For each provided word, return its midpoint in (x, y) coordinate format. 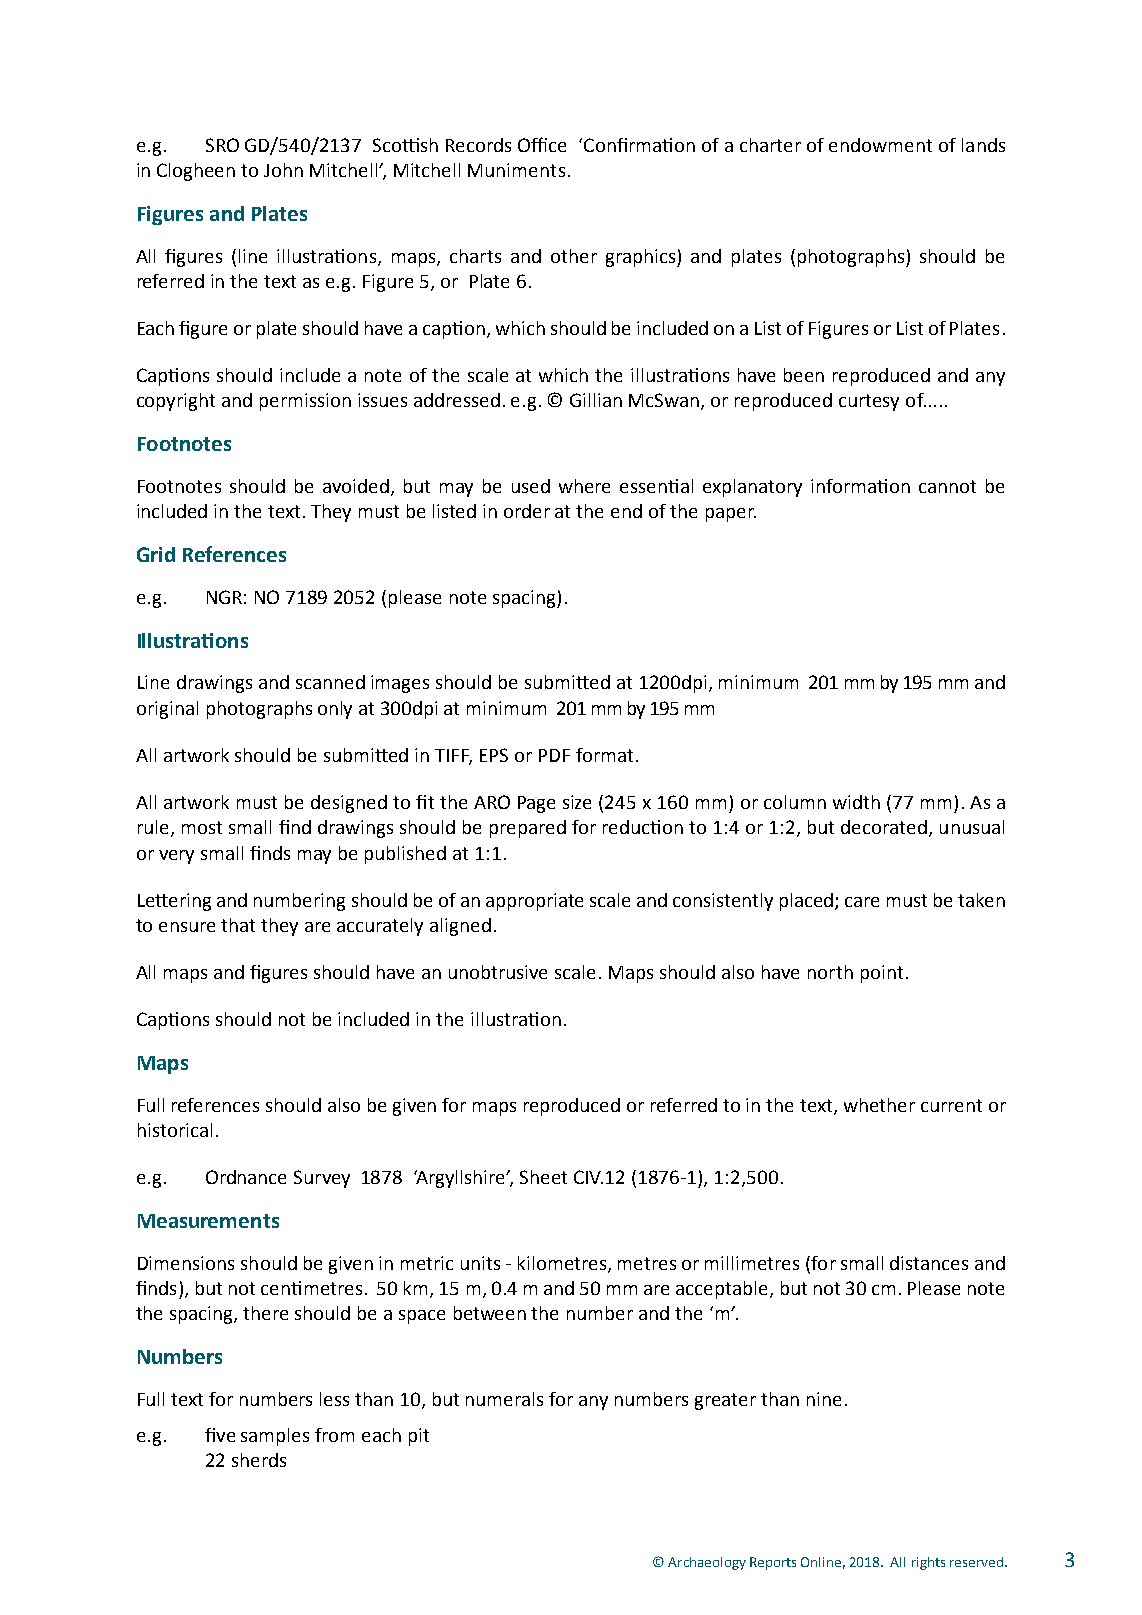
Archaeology (707, 1563)
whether (879, 1105)
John (283, 170)
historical (175, 1130)
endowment (880, 145)
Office (542, 144)
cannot (947, 486)
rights (928, 1563)
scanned (330, 682)
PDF (554, 755)
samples (275, 1437)
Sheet (543, 1177)
